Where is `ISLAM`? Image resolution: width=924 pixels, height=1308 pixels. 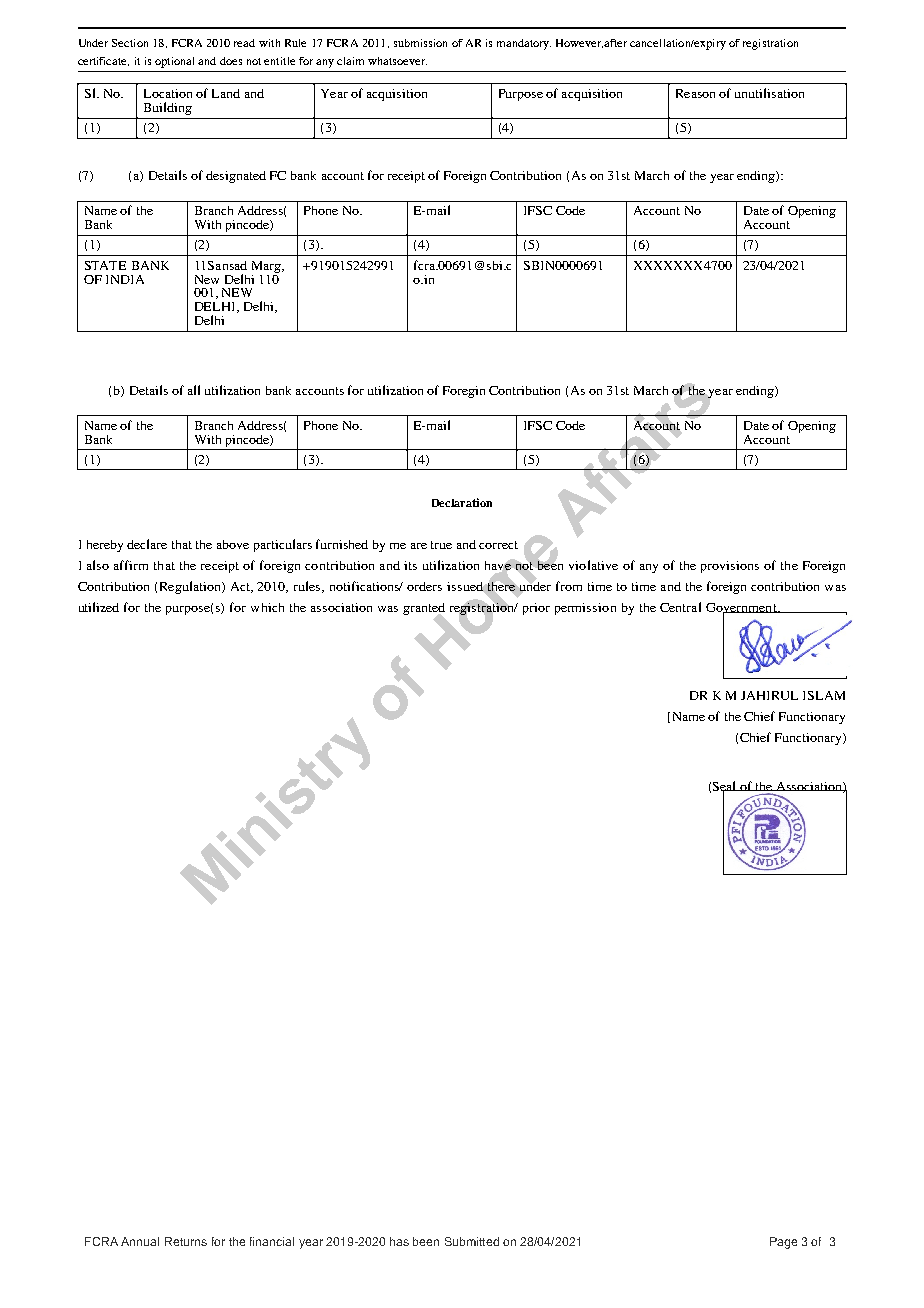
ISLAM is located at coordinates (824, 695).
